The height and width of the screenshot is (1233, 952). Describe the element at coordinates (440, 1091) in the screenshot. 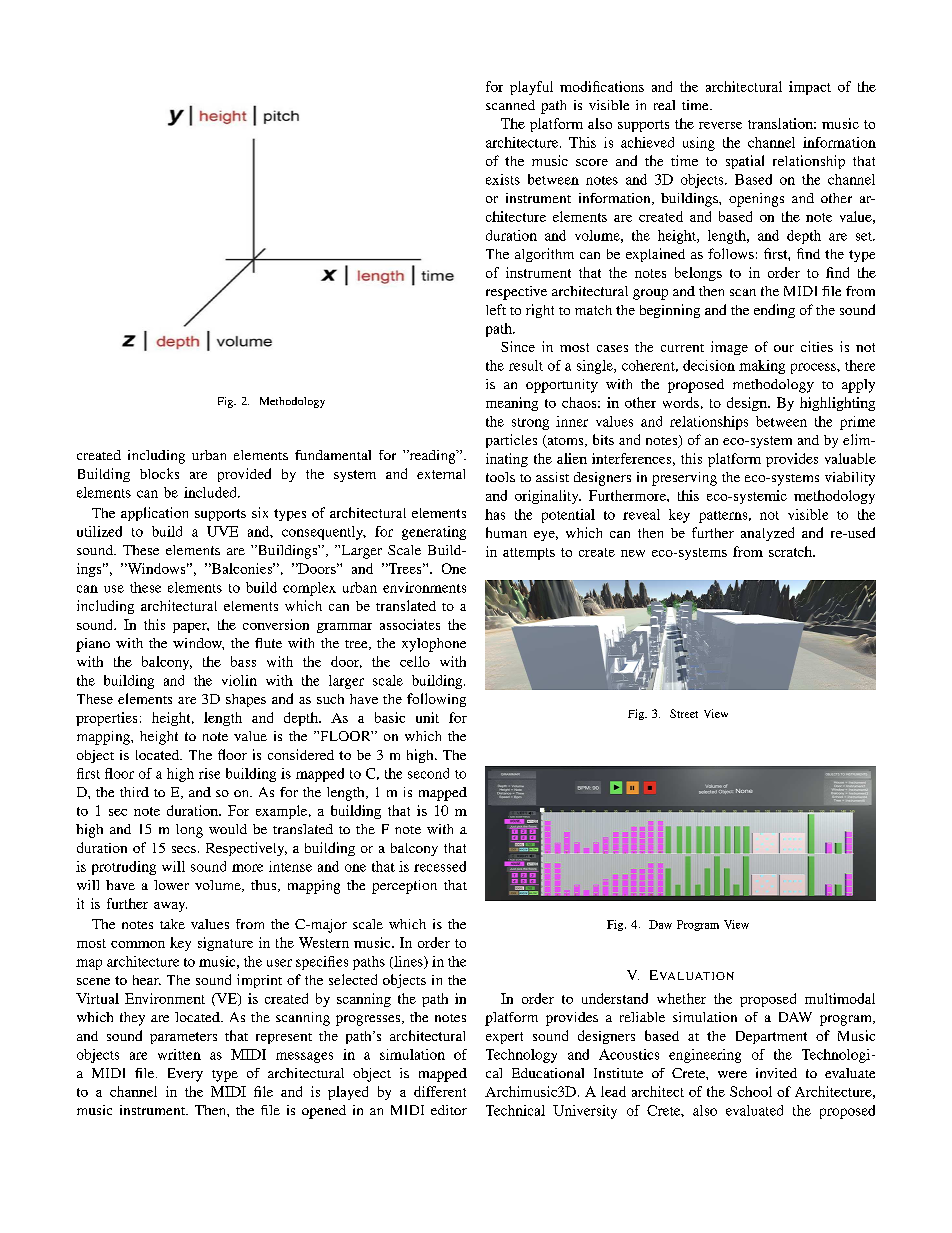

I see `different` at that location.
